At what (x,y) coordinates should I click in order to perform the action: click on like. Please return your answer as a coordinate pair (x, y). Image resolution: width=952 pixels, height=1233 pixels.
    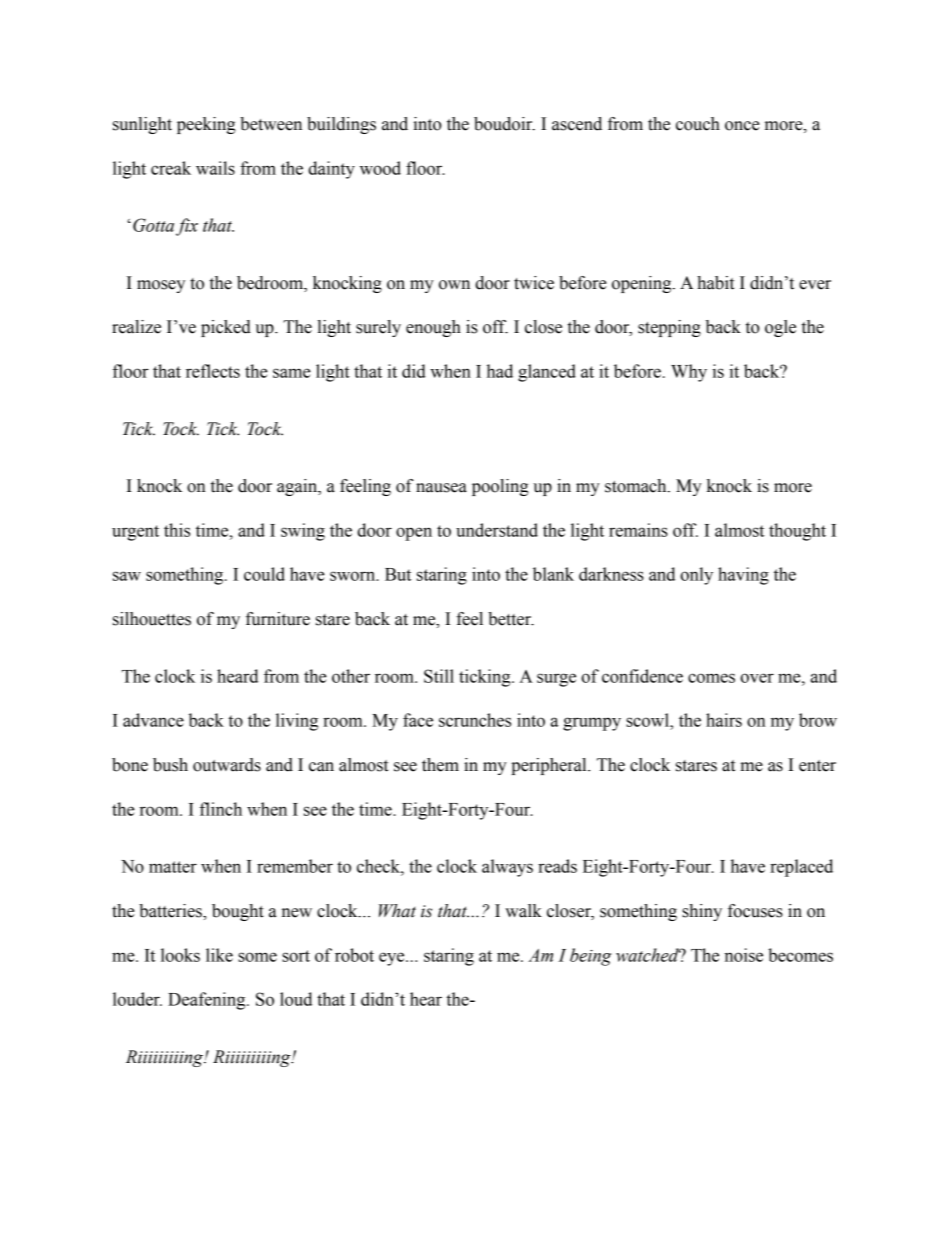
    Looking at the image, I should click on (219, 955).
